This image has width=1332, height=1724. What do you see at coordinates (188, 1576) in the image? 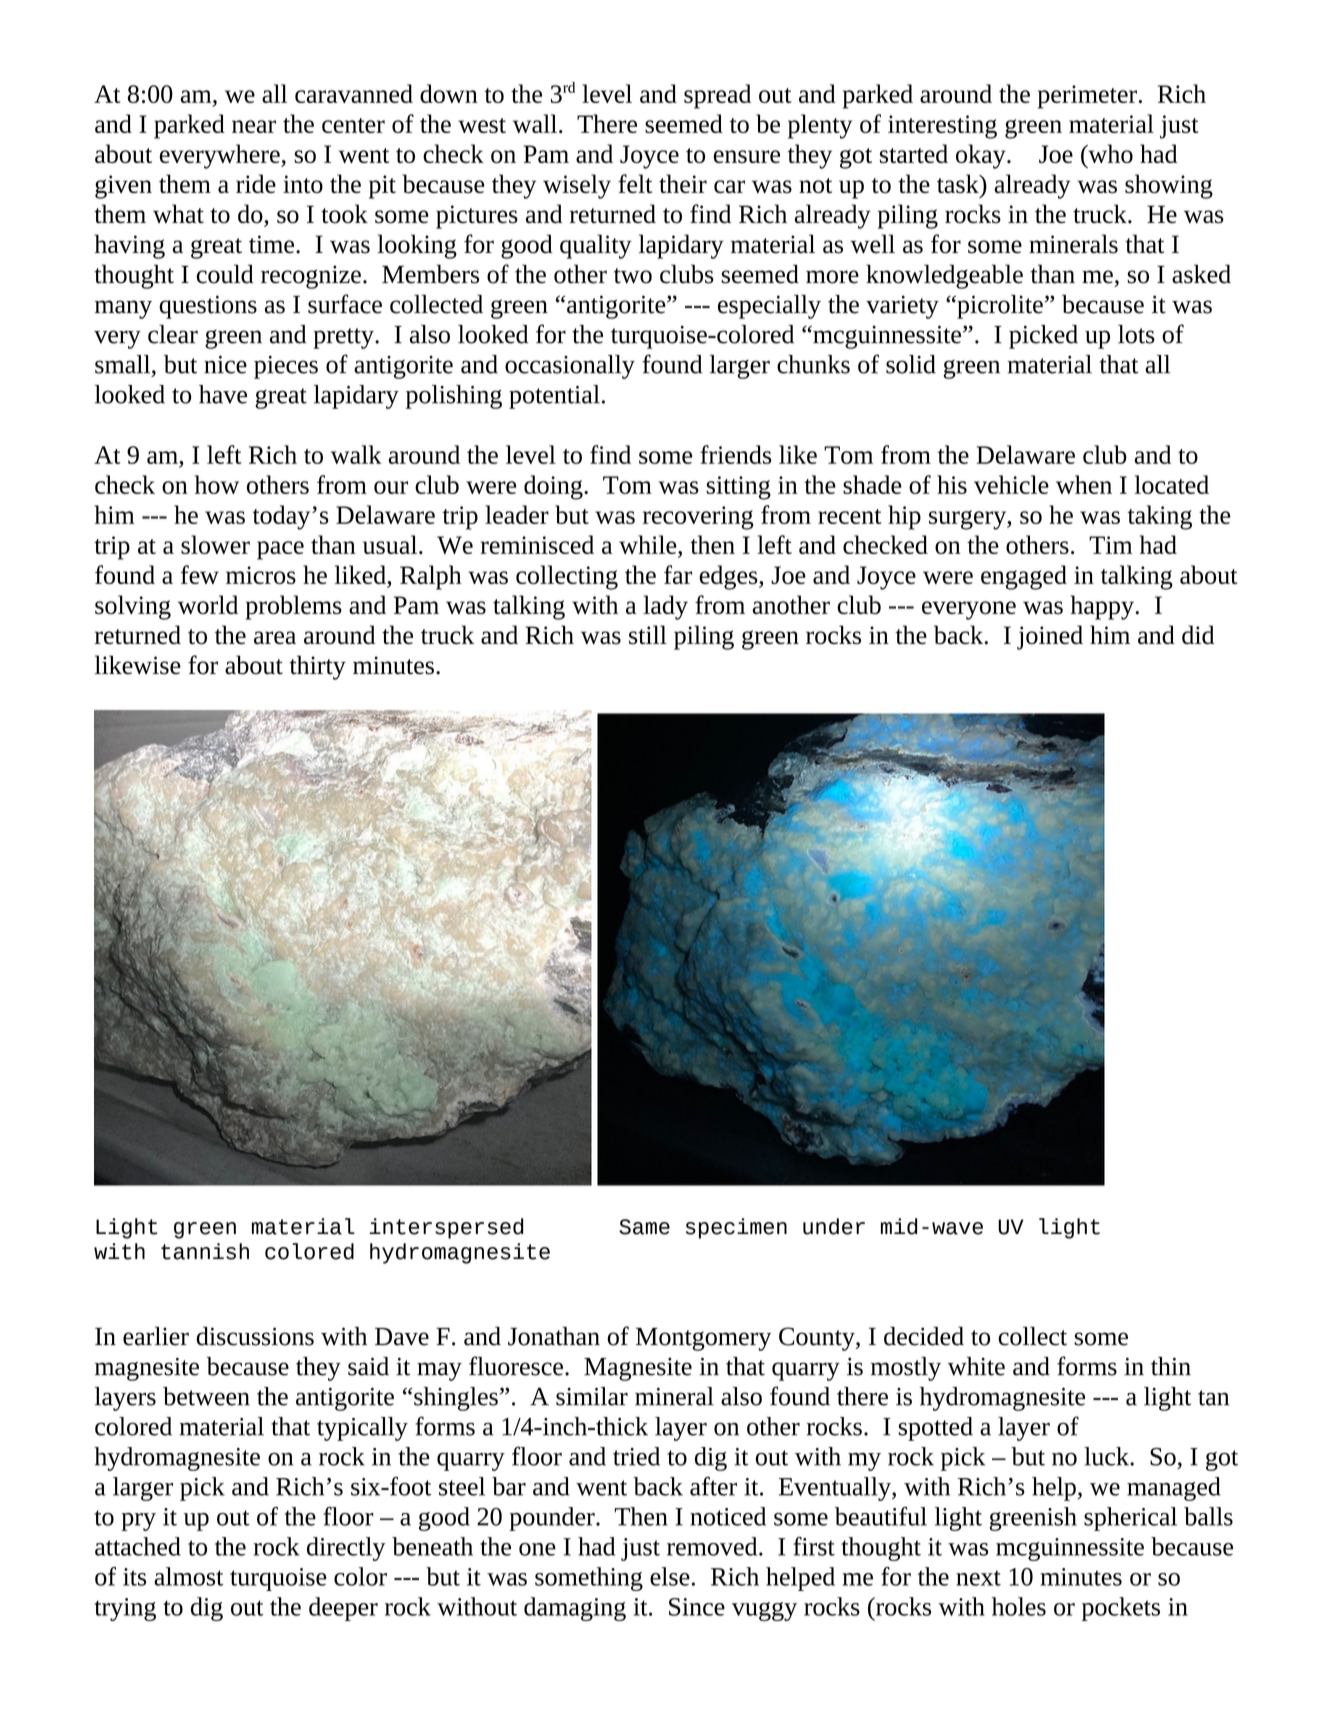
I see `almost` at bounding box center [188, 1576].
